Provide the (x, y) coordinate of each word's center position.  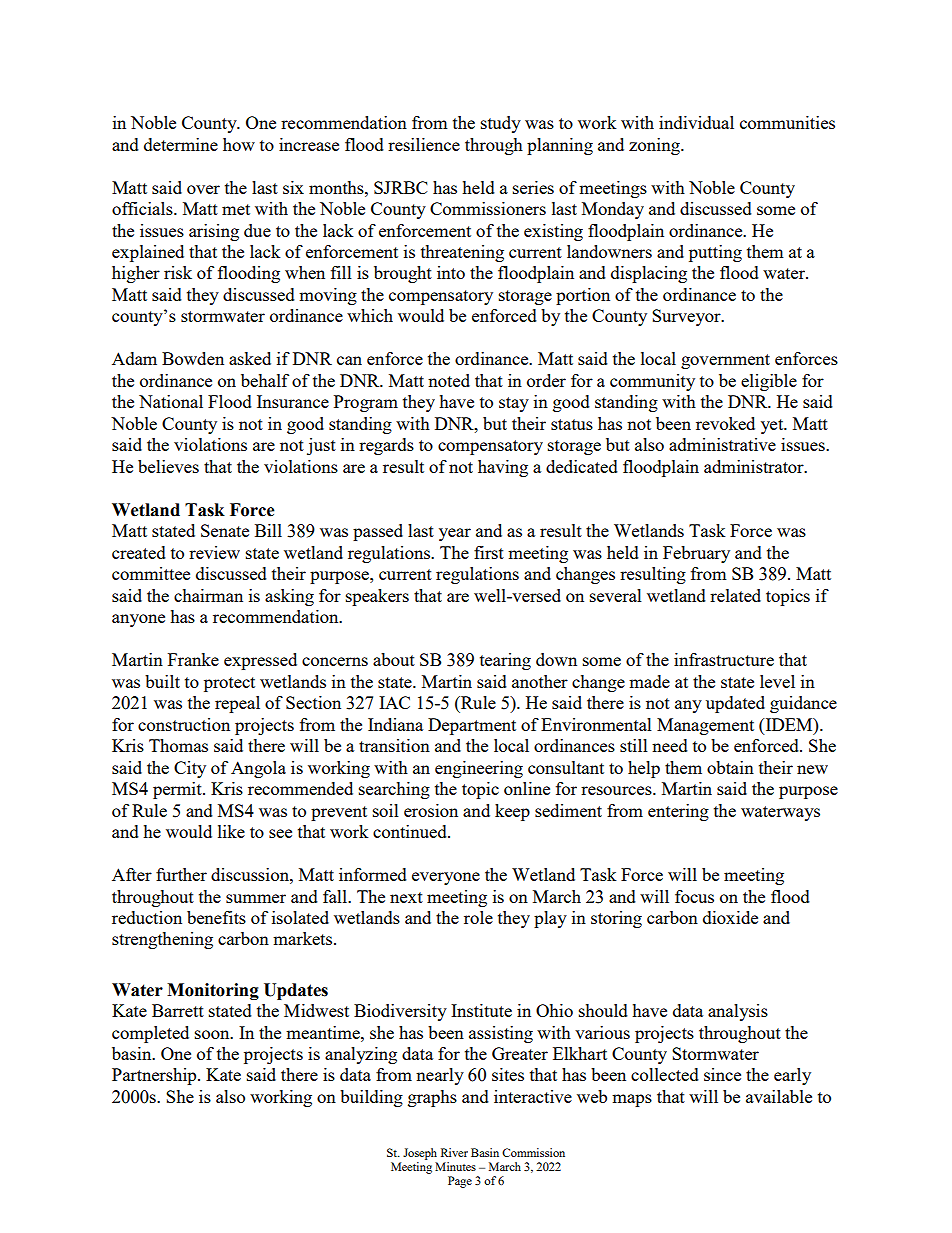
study (501, 124)
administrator (755, 466)
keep (512, 812)
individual (696, 122)
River (454, 1152)
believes (168, 466)
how (239, 144)
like (231, 831)
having (503, 468)
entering (678, 812)
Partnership (155, 1076)
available (779, 1096)
